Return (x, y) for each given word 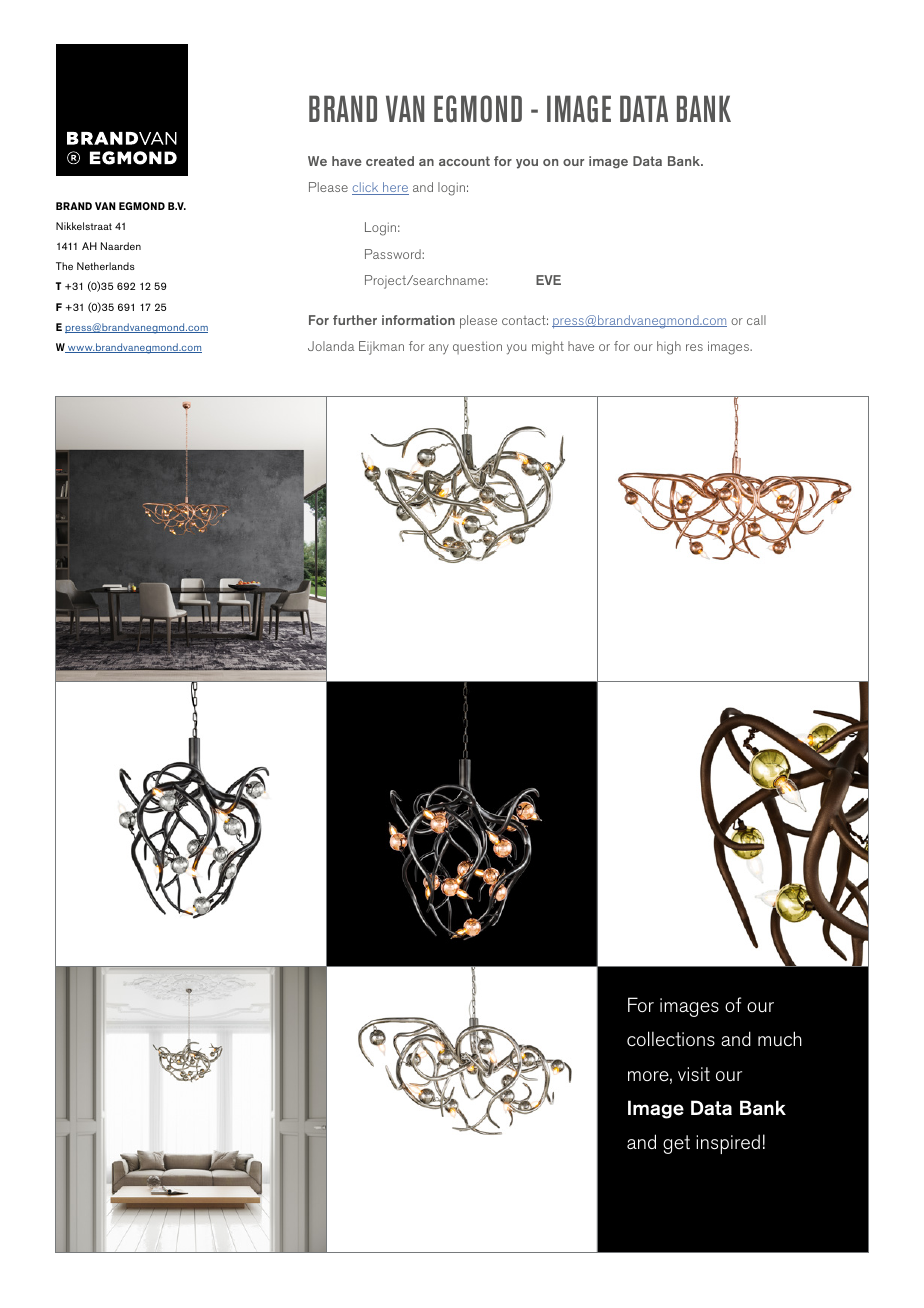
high (669, 348)
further (355, 320)
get (676, 1144)
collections (671, 1039)
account (464, 161)
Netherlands (106, 266)
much (780, 1039)
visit (694, 1074)
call (756, 320)
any (439, 349)
